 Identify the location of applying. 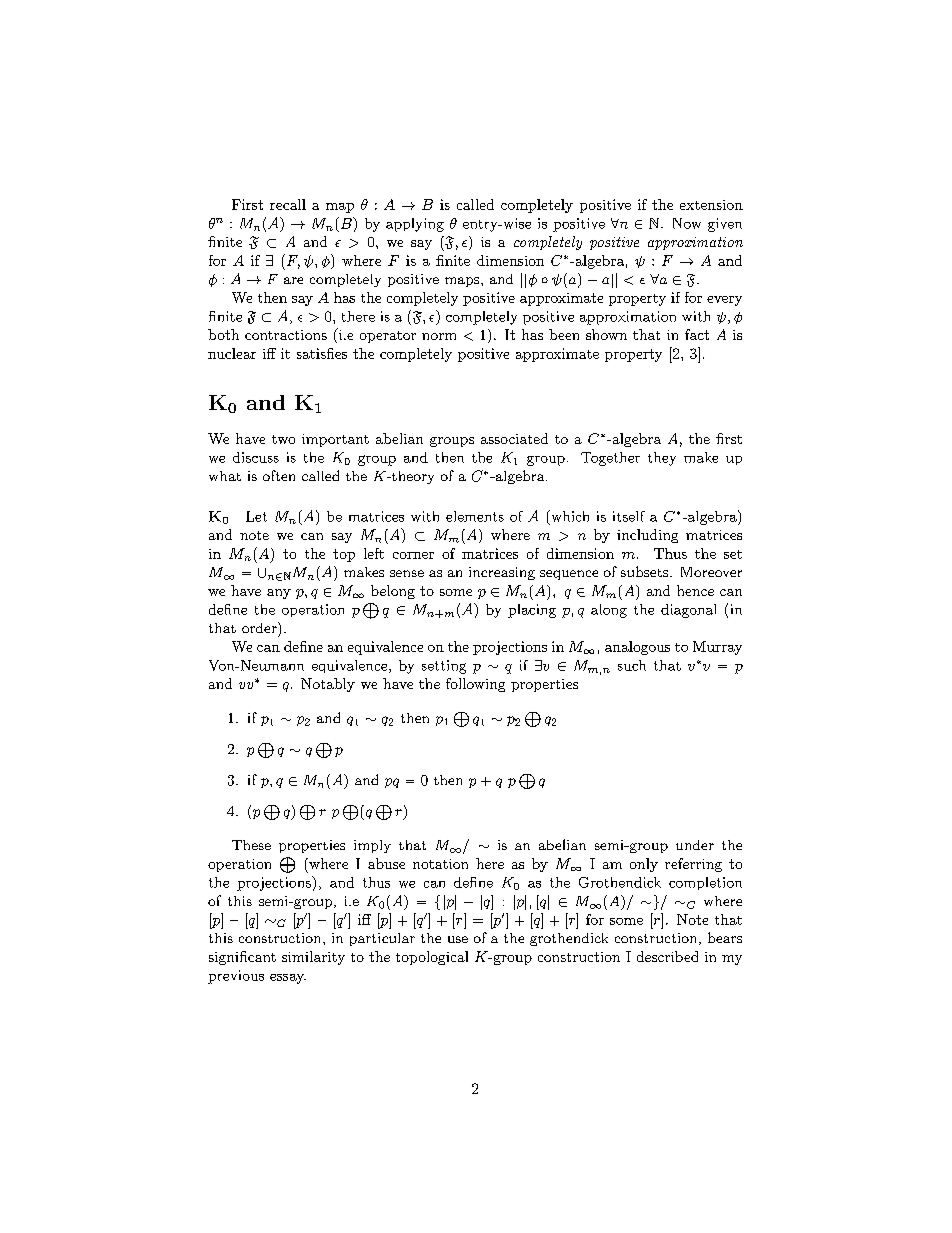
(415, 225).
